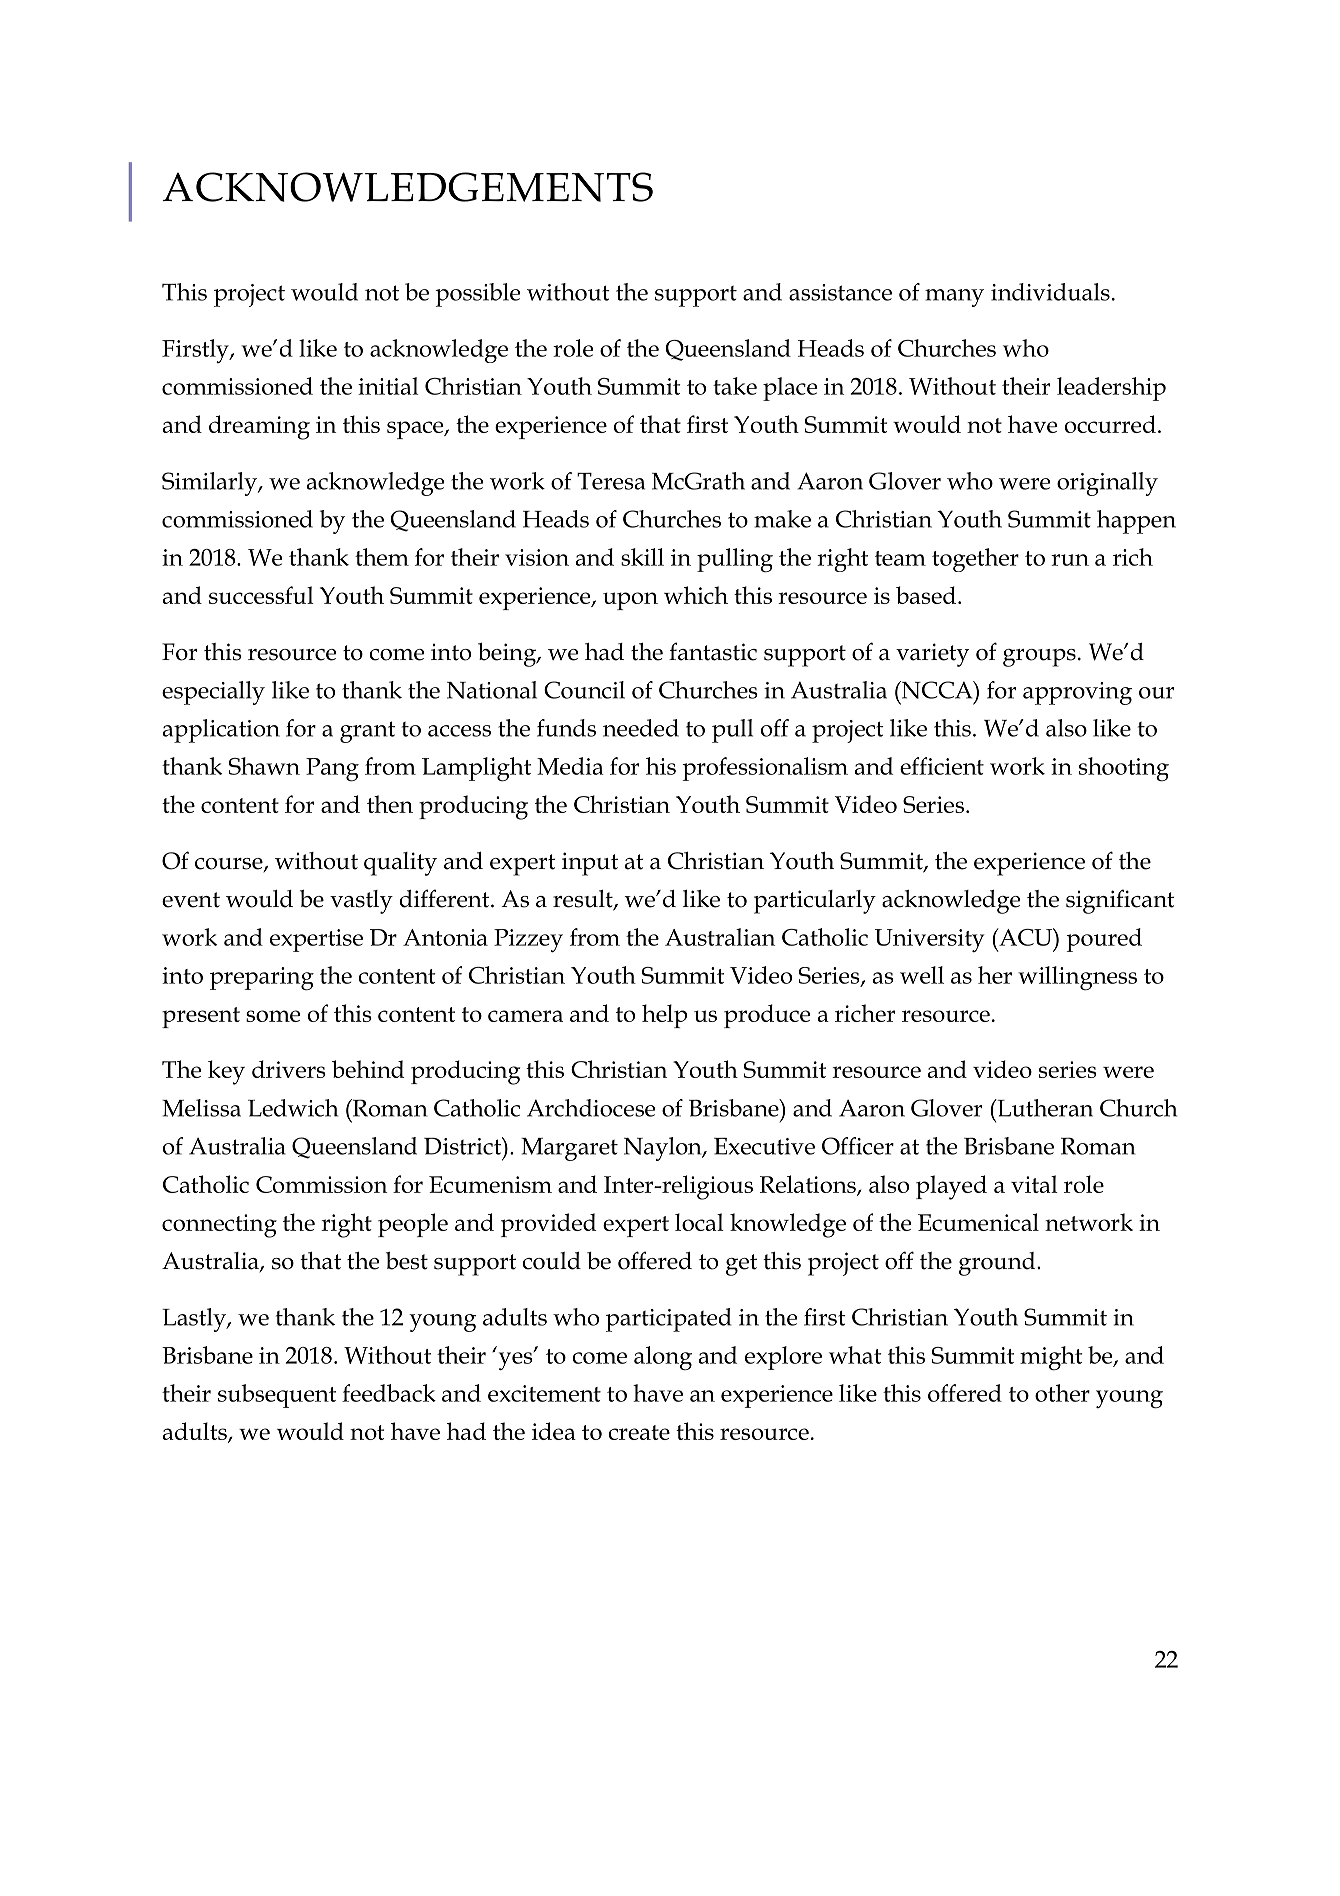 The image size is (1340, 1896). What do you see at coordinates (1050, 292) in the image?
I see `individuals` at bounding box center [1050, 292].
